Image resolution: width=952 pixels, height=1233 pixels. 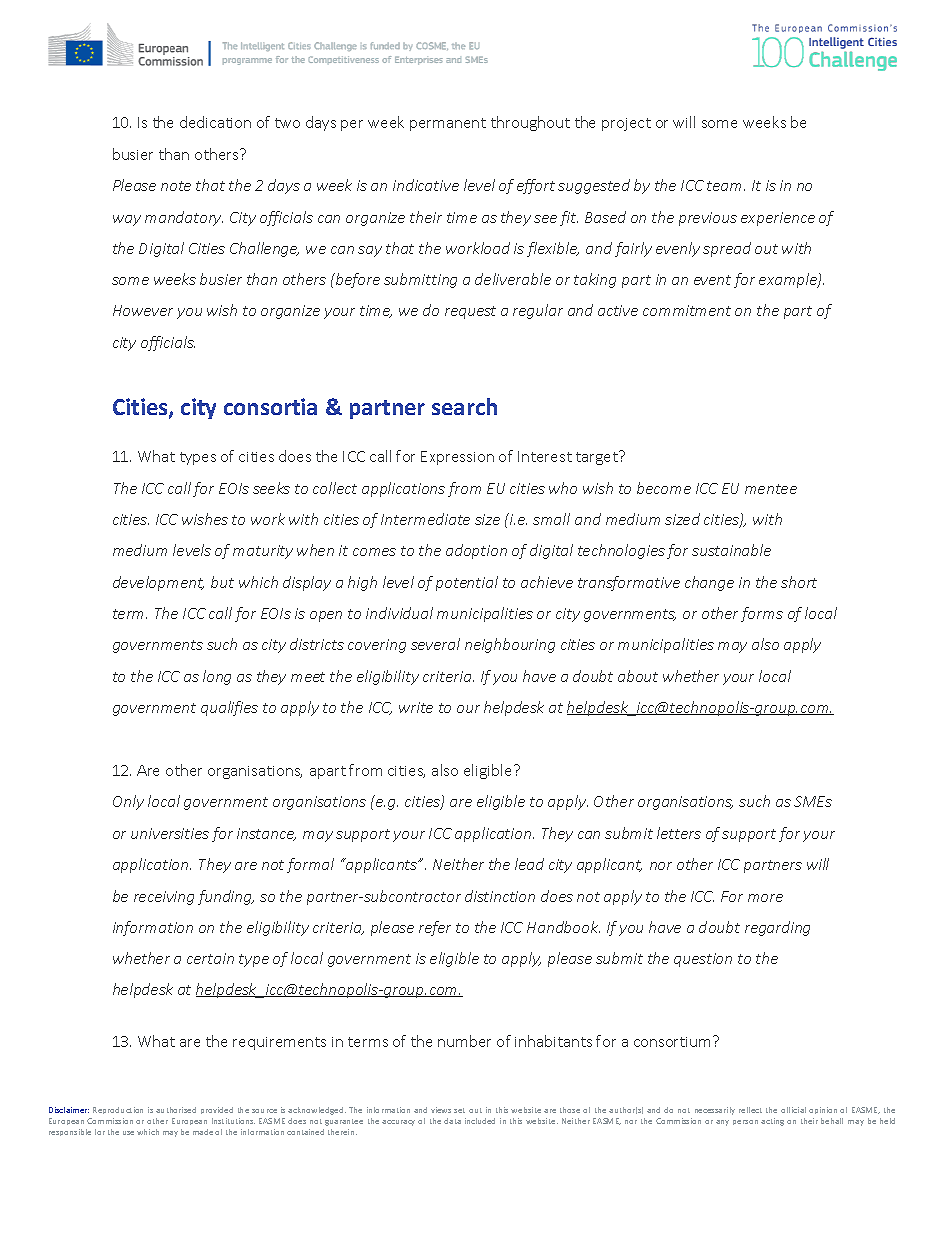 I want to click on forms, so click(x=762, y=614).
